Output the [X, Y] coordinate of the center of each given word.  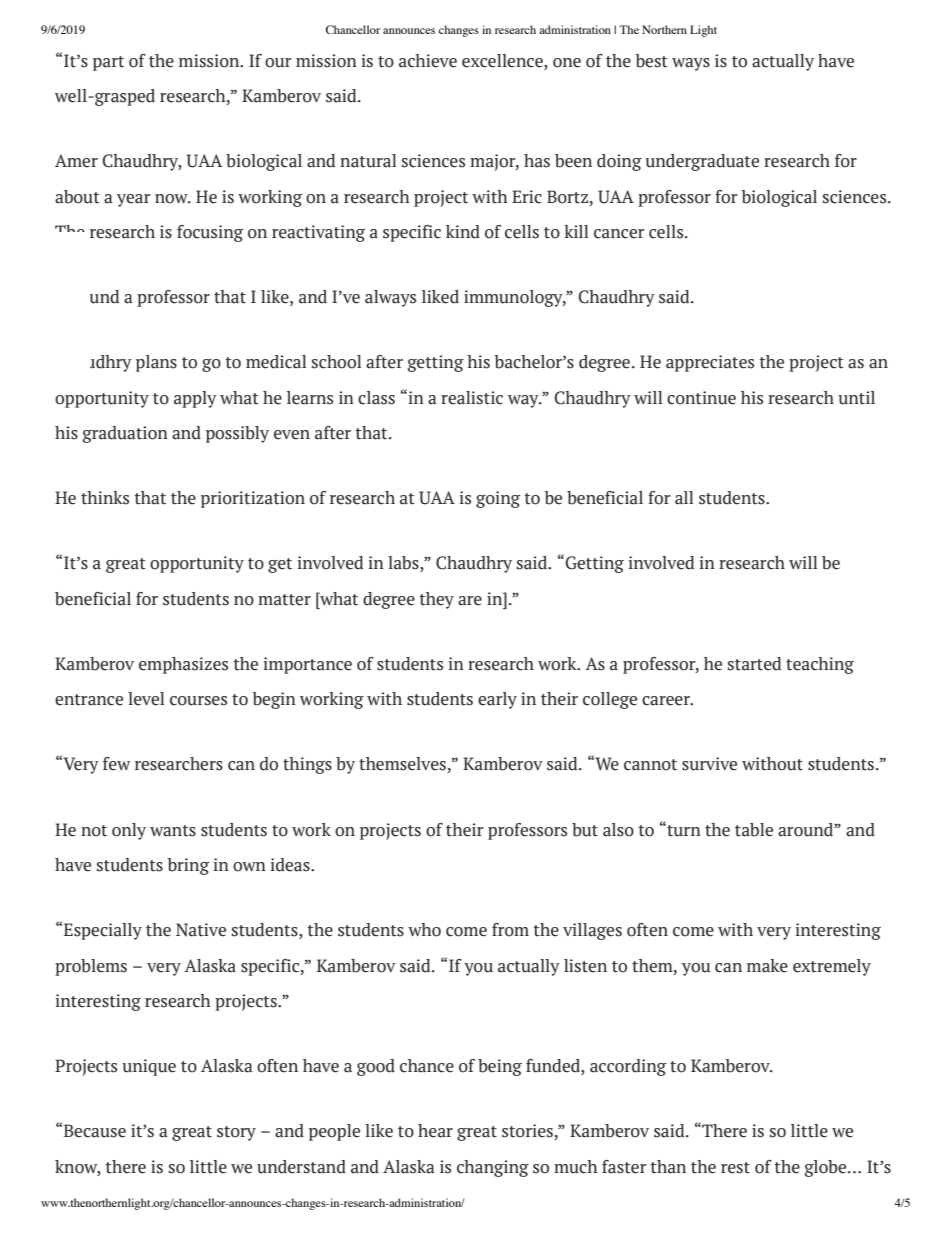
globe [826, 1168]
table [754, 830]
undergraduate [702, 162]
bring [188, 866]
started [754, 664]
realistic [472, 398]
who [424, 930]
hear [435, 1131]
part [108, 63]
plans [156, 363]
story [236, 1133]
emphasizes [183, 665]
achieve [428, 61]
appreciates [710, 363]
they [436, 600]
